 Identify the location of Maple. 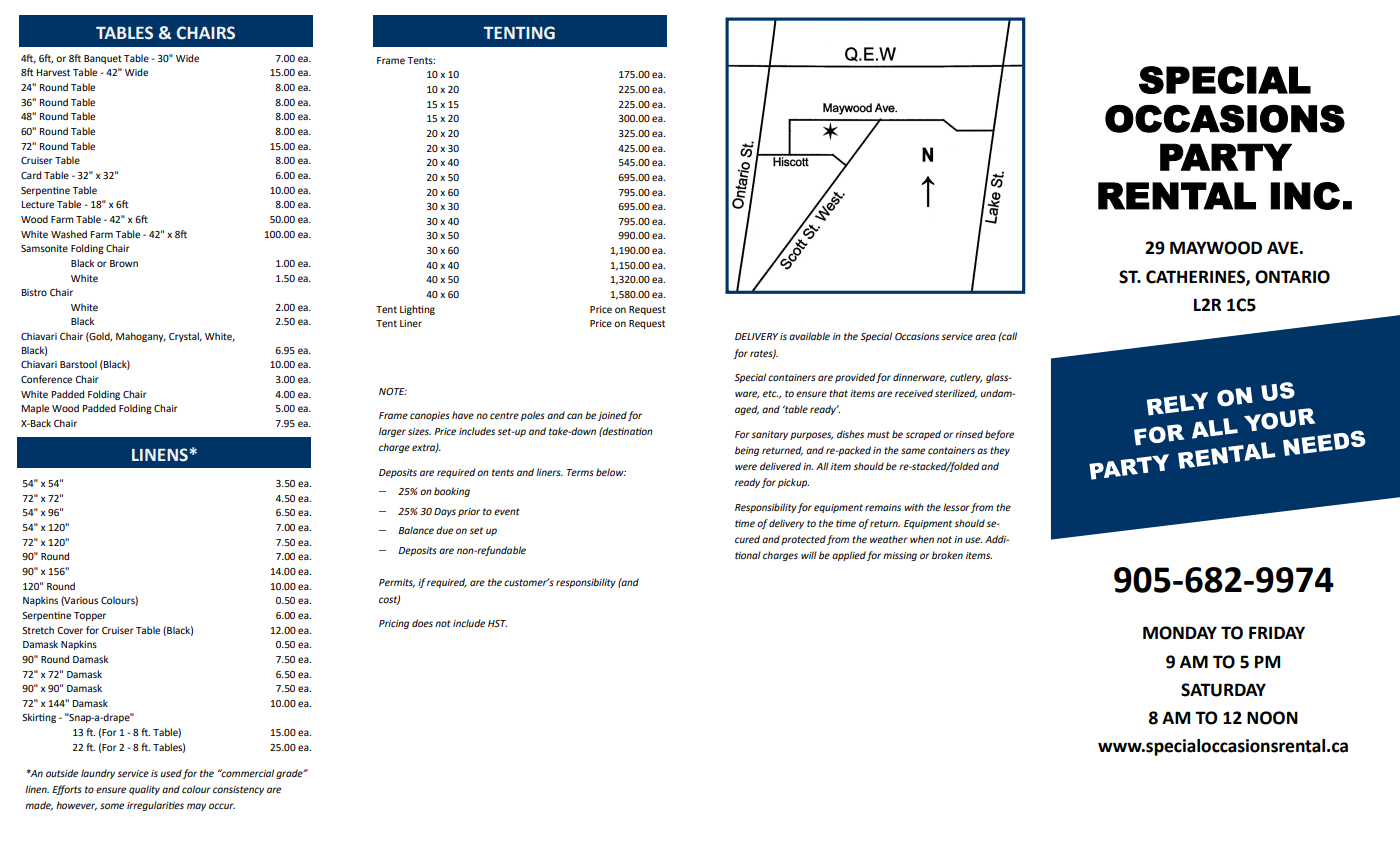
(35, 409).
